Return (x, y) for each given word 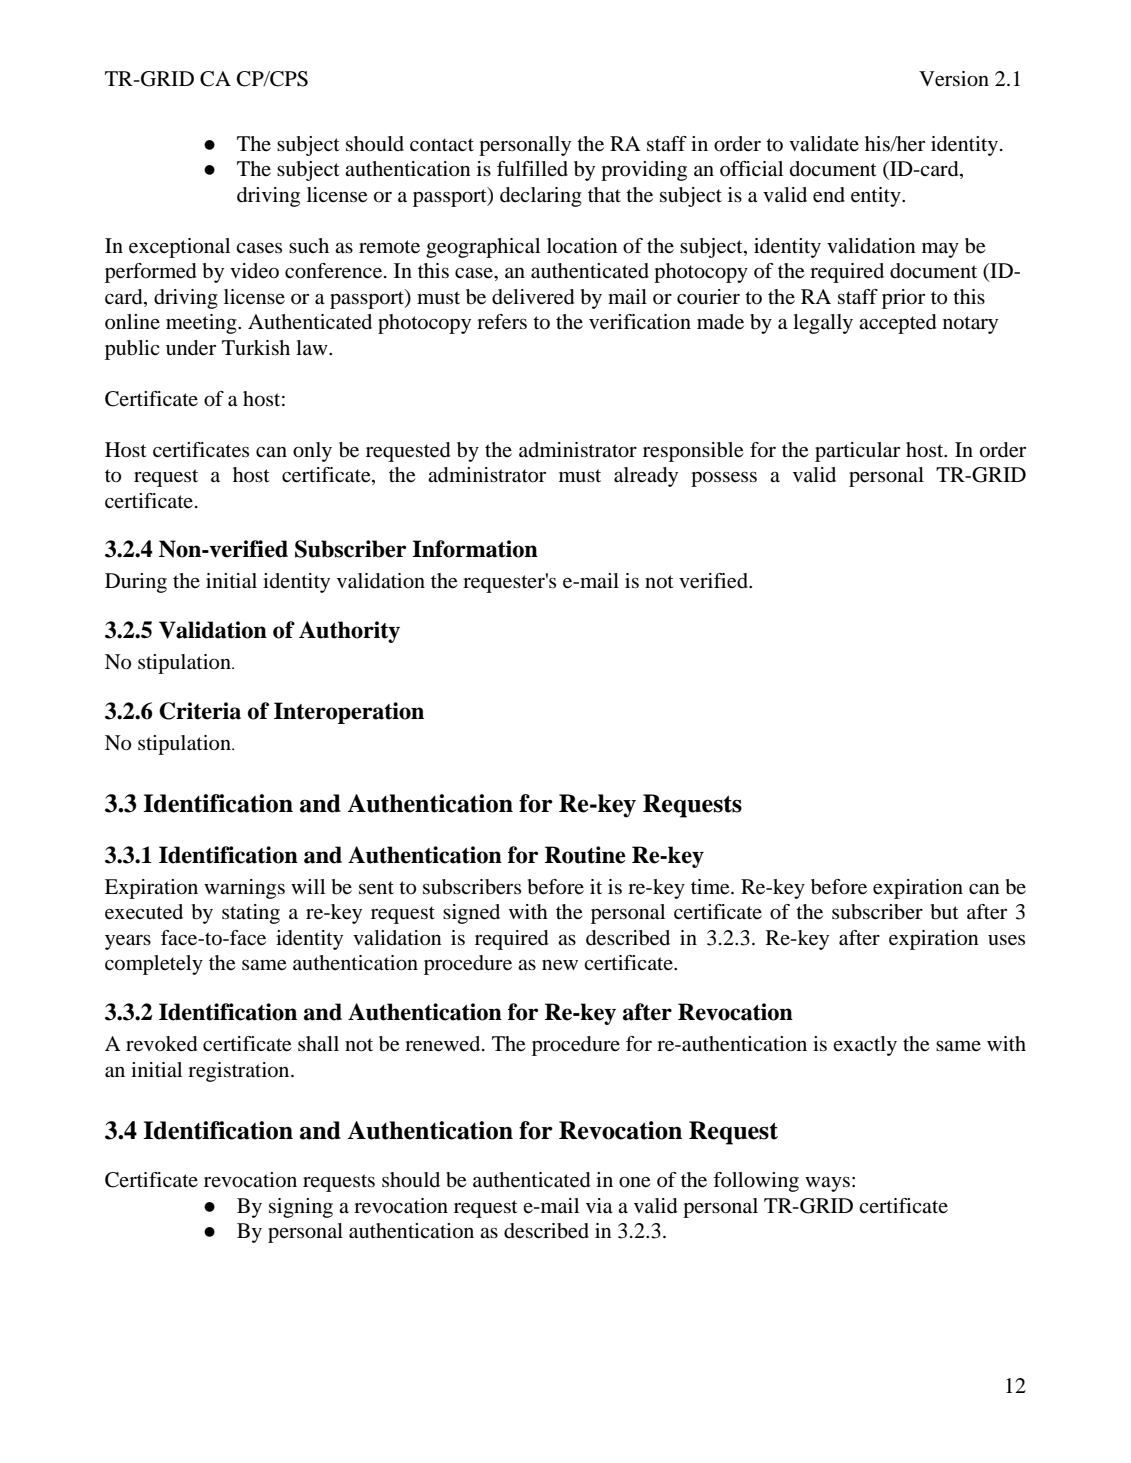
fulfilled (532, 169)
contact (442, 145)
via (599, 1206)
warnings (244, 889)
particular (857, 452)
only (312, 452)
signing (301, 1208)
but (945, 912)
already (646, 477)
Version (954, 79)
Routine (585, 855)
